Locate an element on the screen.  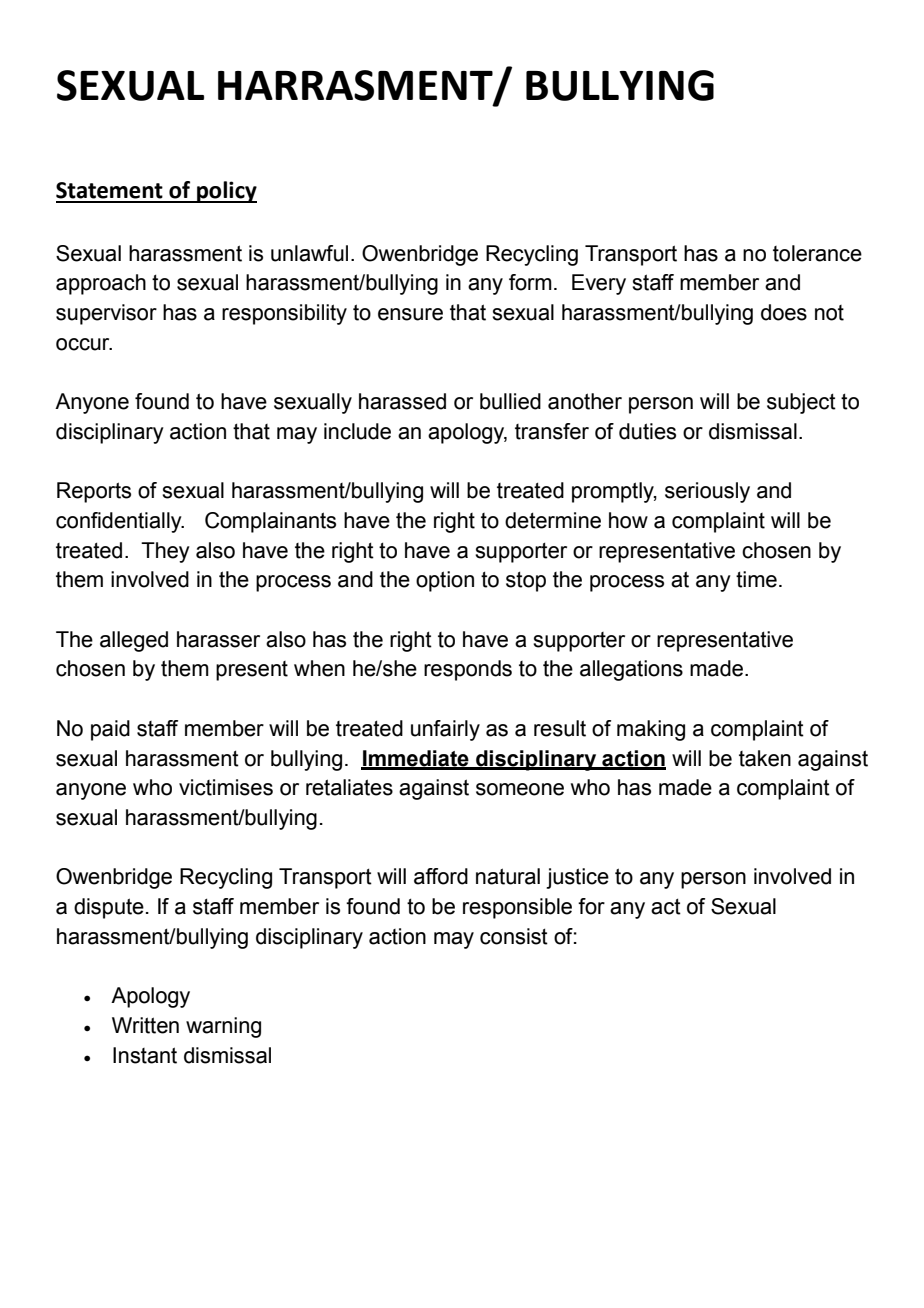
time is located at coordinates (756, 579).
